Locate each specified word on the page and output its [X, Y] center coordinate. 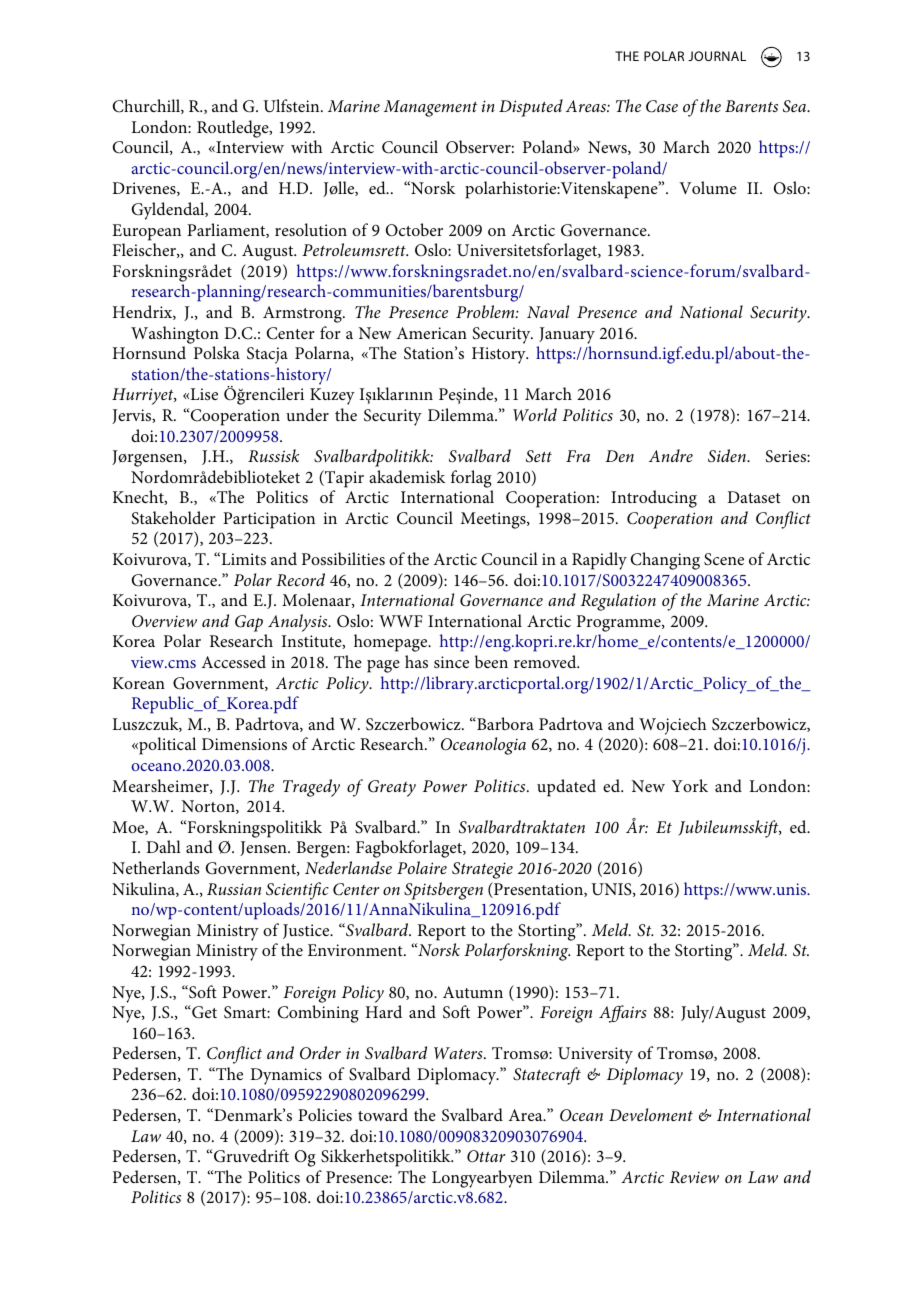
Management [430, 108]
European [146, 232]
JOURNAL [717, 56]
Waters [459, 1053]
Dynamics [286, 1076]
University [595, 1055]
